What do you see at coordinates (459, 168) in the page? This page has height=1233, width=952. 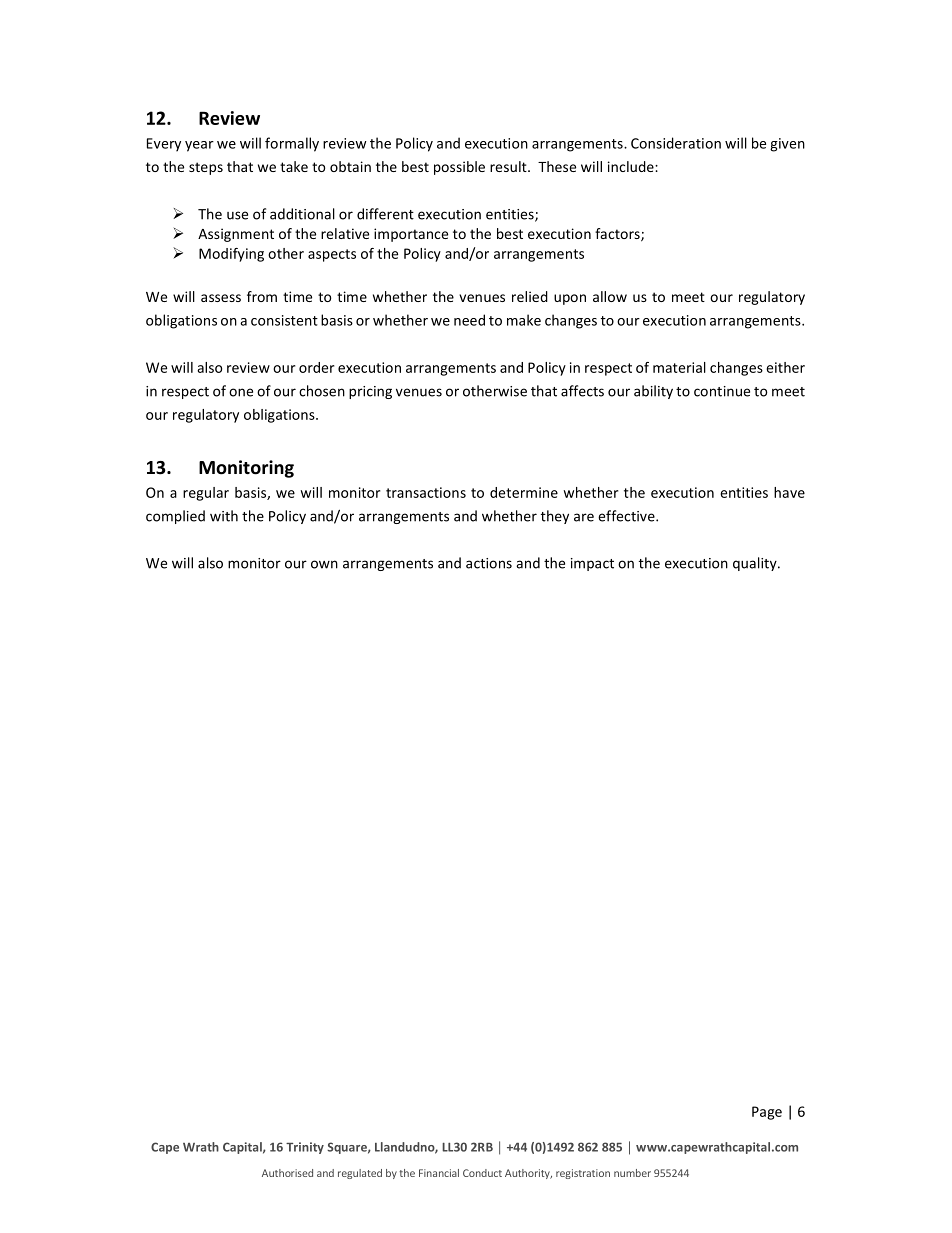 I see `possible` at bounding box center [459, 168].
